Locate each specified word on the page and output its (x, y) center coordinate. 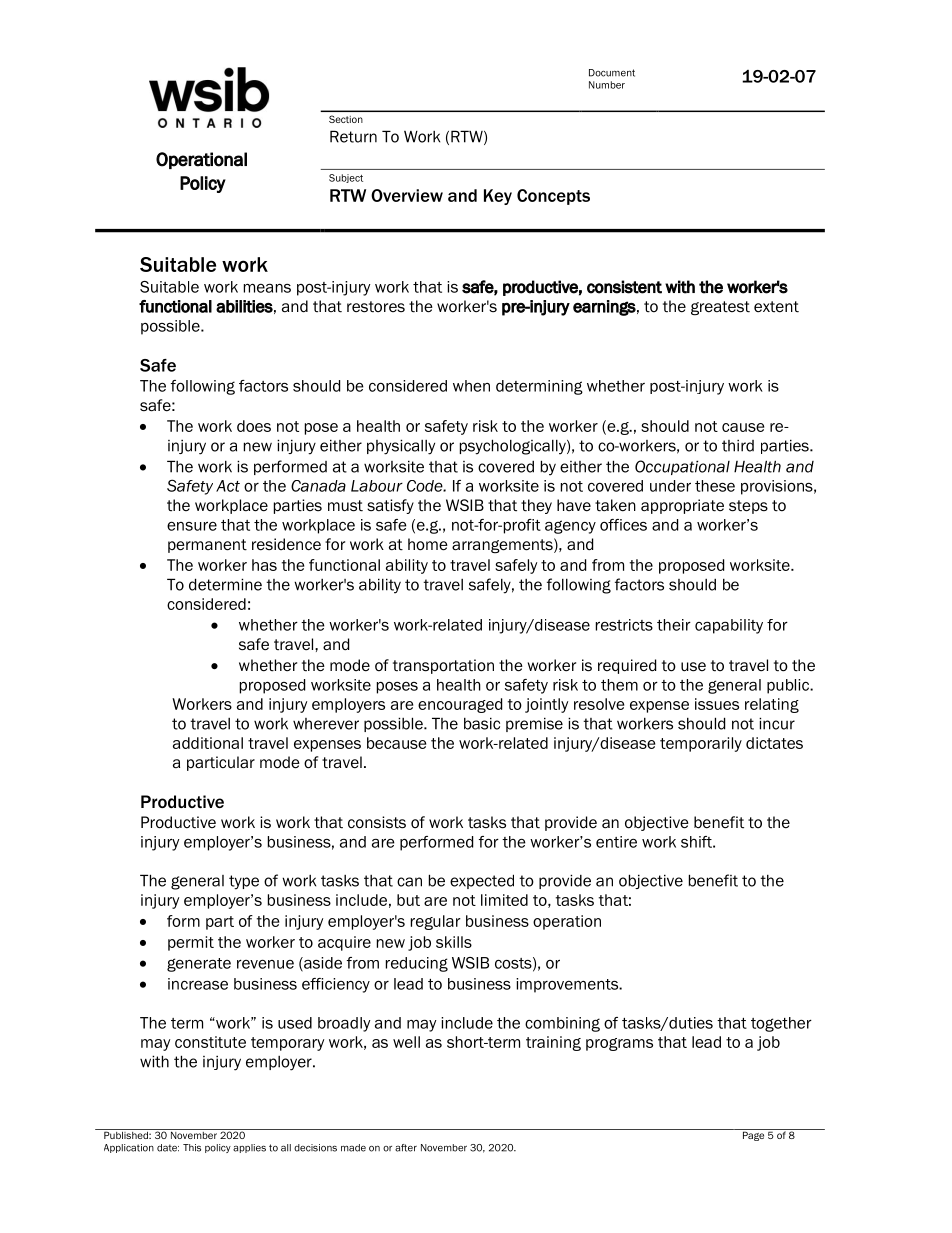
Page (754, 1135)
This (192, 1148)
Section (346, 119)
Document (612, 73)
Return (353, 136)
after (406, 1148)
